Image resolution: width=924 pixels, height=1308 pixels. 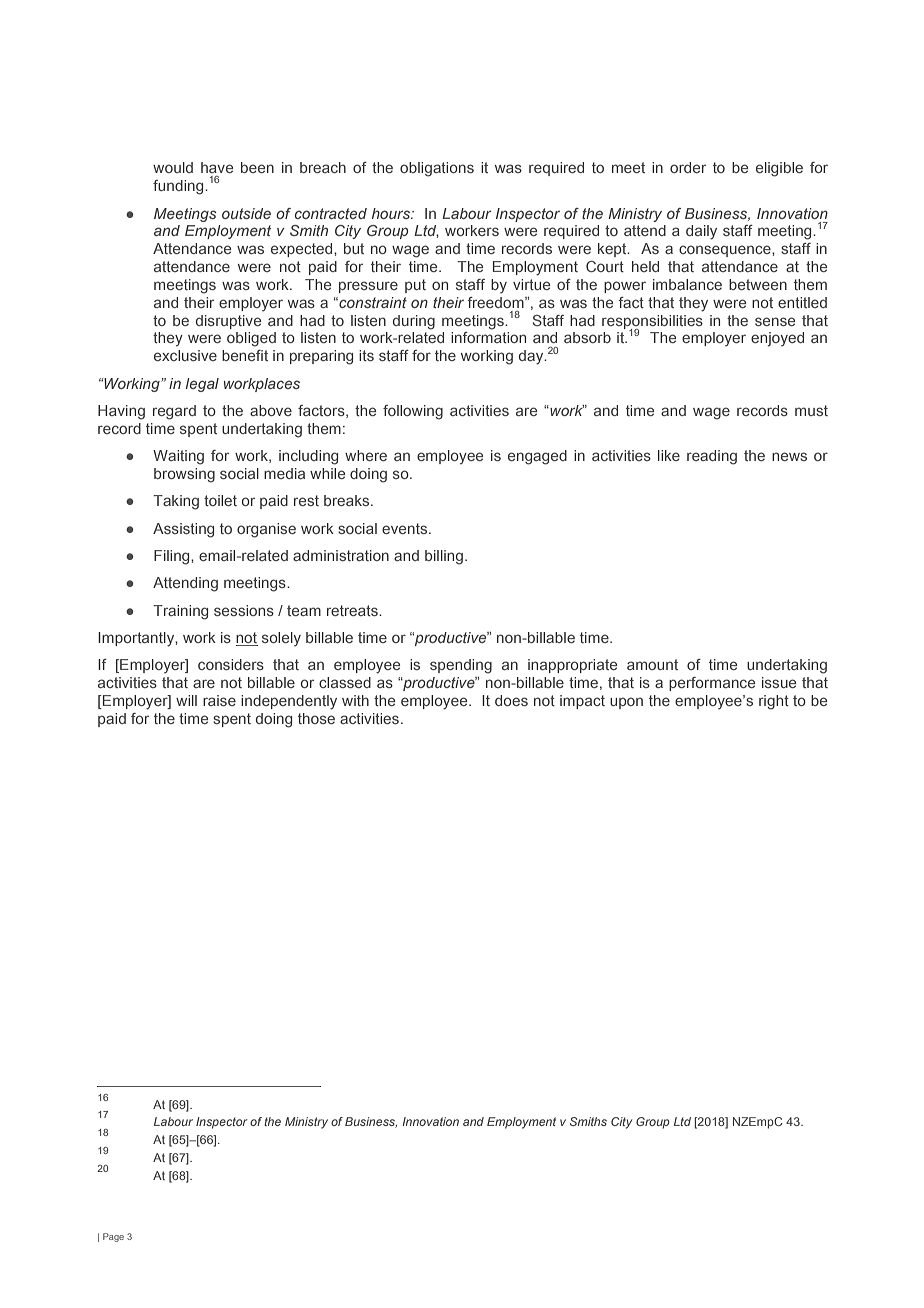 What do you see at coordinates (217, 167) in the image?
I see `have` at bounding box center [217, 167].
